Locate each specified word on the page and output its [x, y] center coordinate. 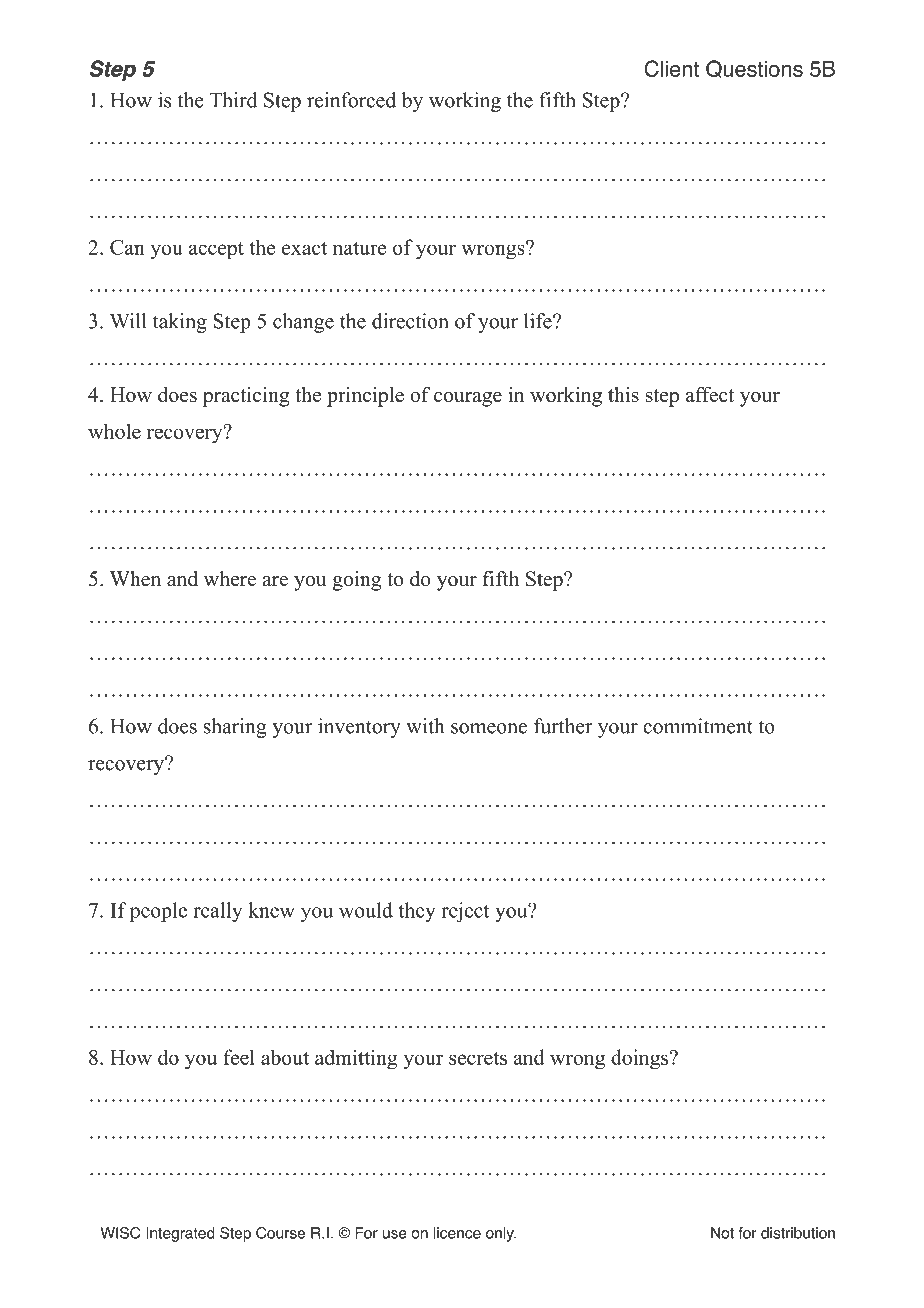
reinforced [351, 100]
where [230, 579]
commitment [698, 726]
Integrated [180, 1234]
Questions [754, 69]
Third [233, 100]
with [425, 726]
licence [457, 1233]
